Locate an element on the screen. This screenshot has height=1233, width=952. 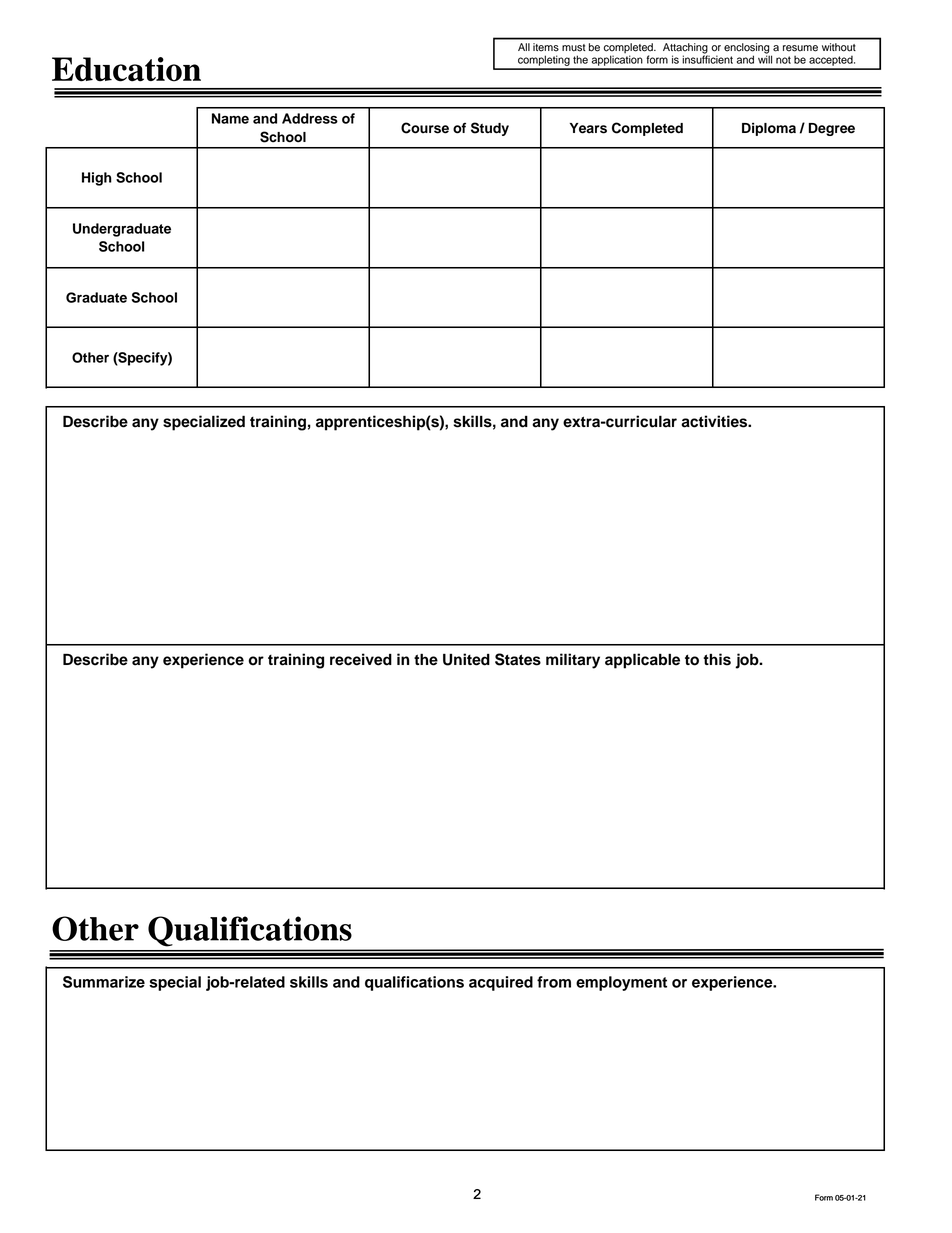
High is located at coordinates (97, 179).
